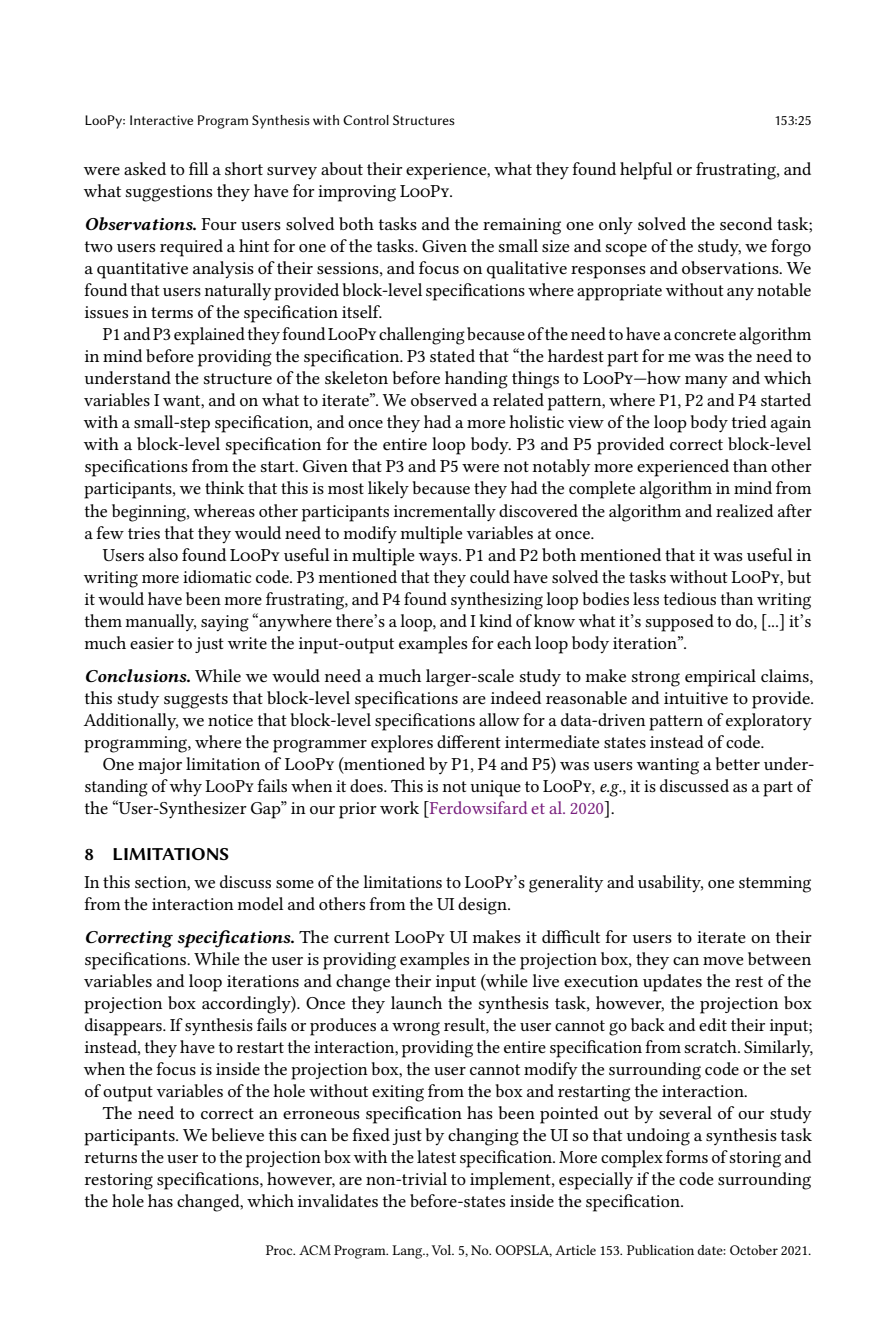  What do you see at coordinates (754, 1250) in the page?
I see `October` at bounding box center [754, 1250].
